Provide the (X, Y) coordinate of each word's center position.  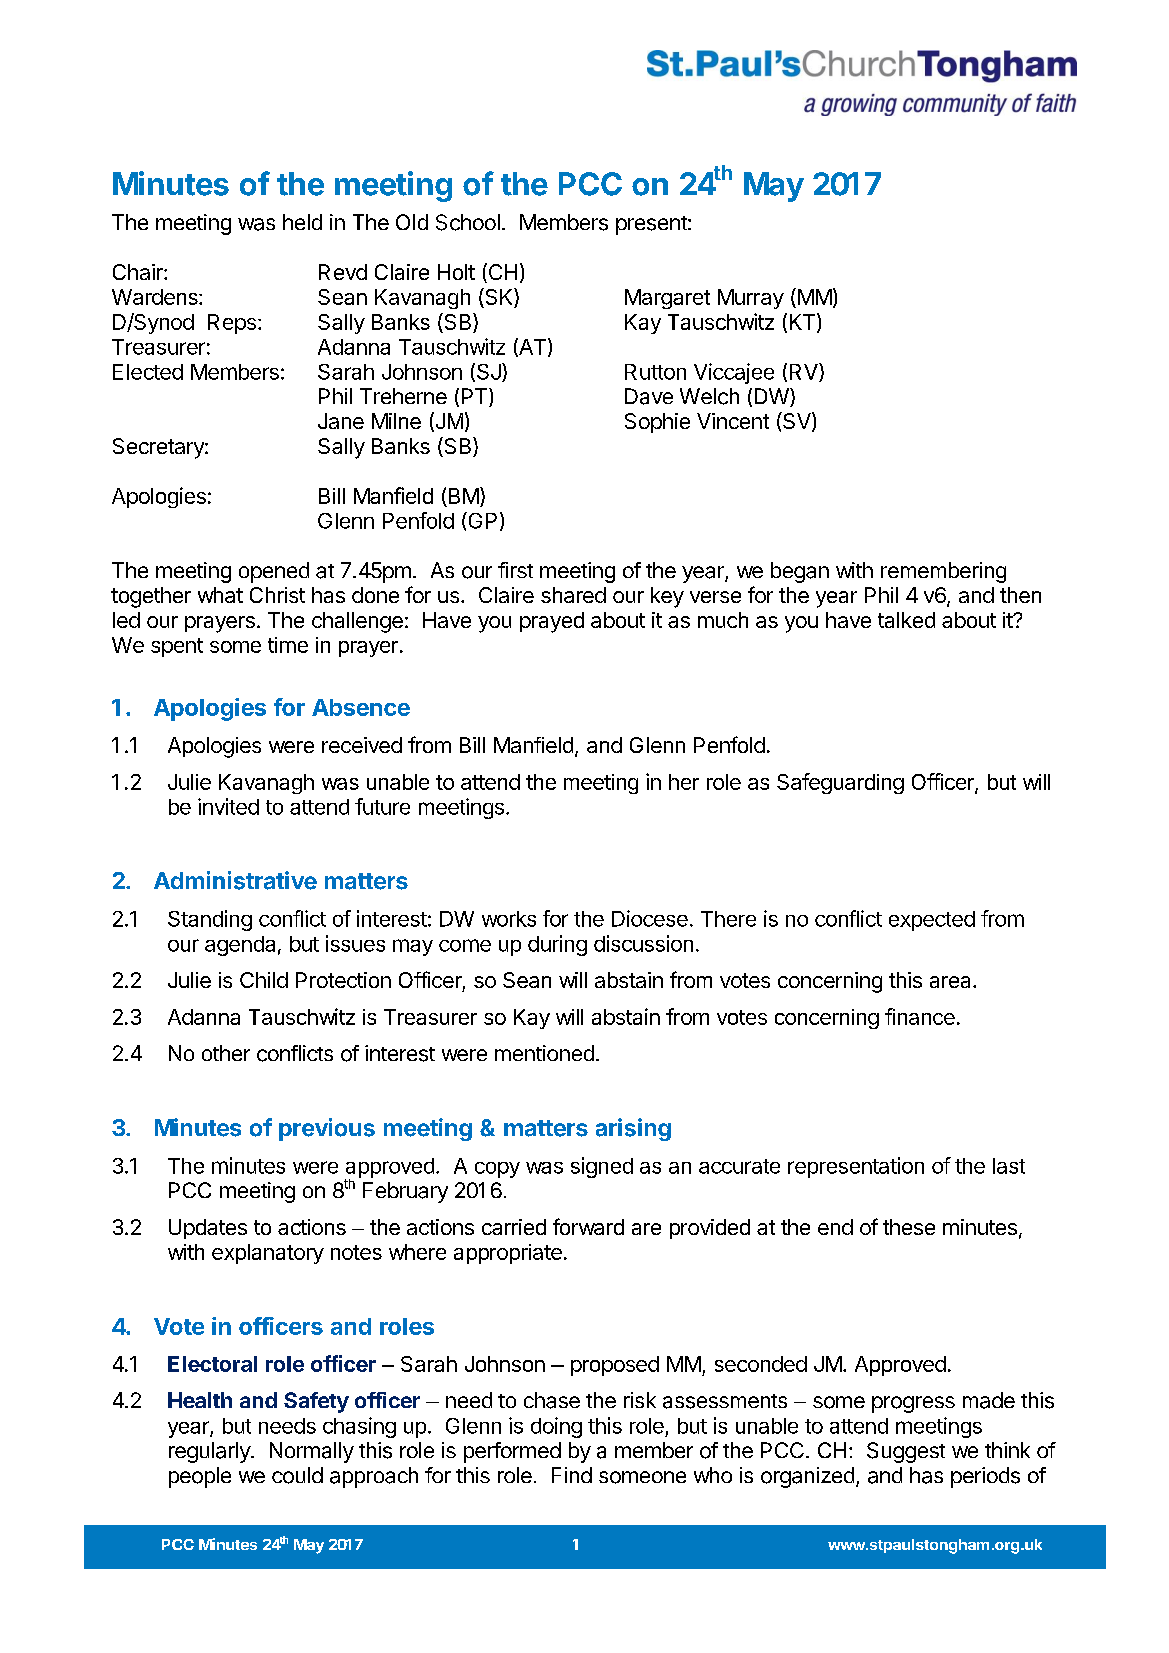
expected (932, 921)
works (509, 919)
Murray (751, 299)
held (302, 222)
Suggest (906, 1452)
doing (556, 1427)
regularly (210, 1452)
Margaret (667, 299)
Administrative (235, 880)
